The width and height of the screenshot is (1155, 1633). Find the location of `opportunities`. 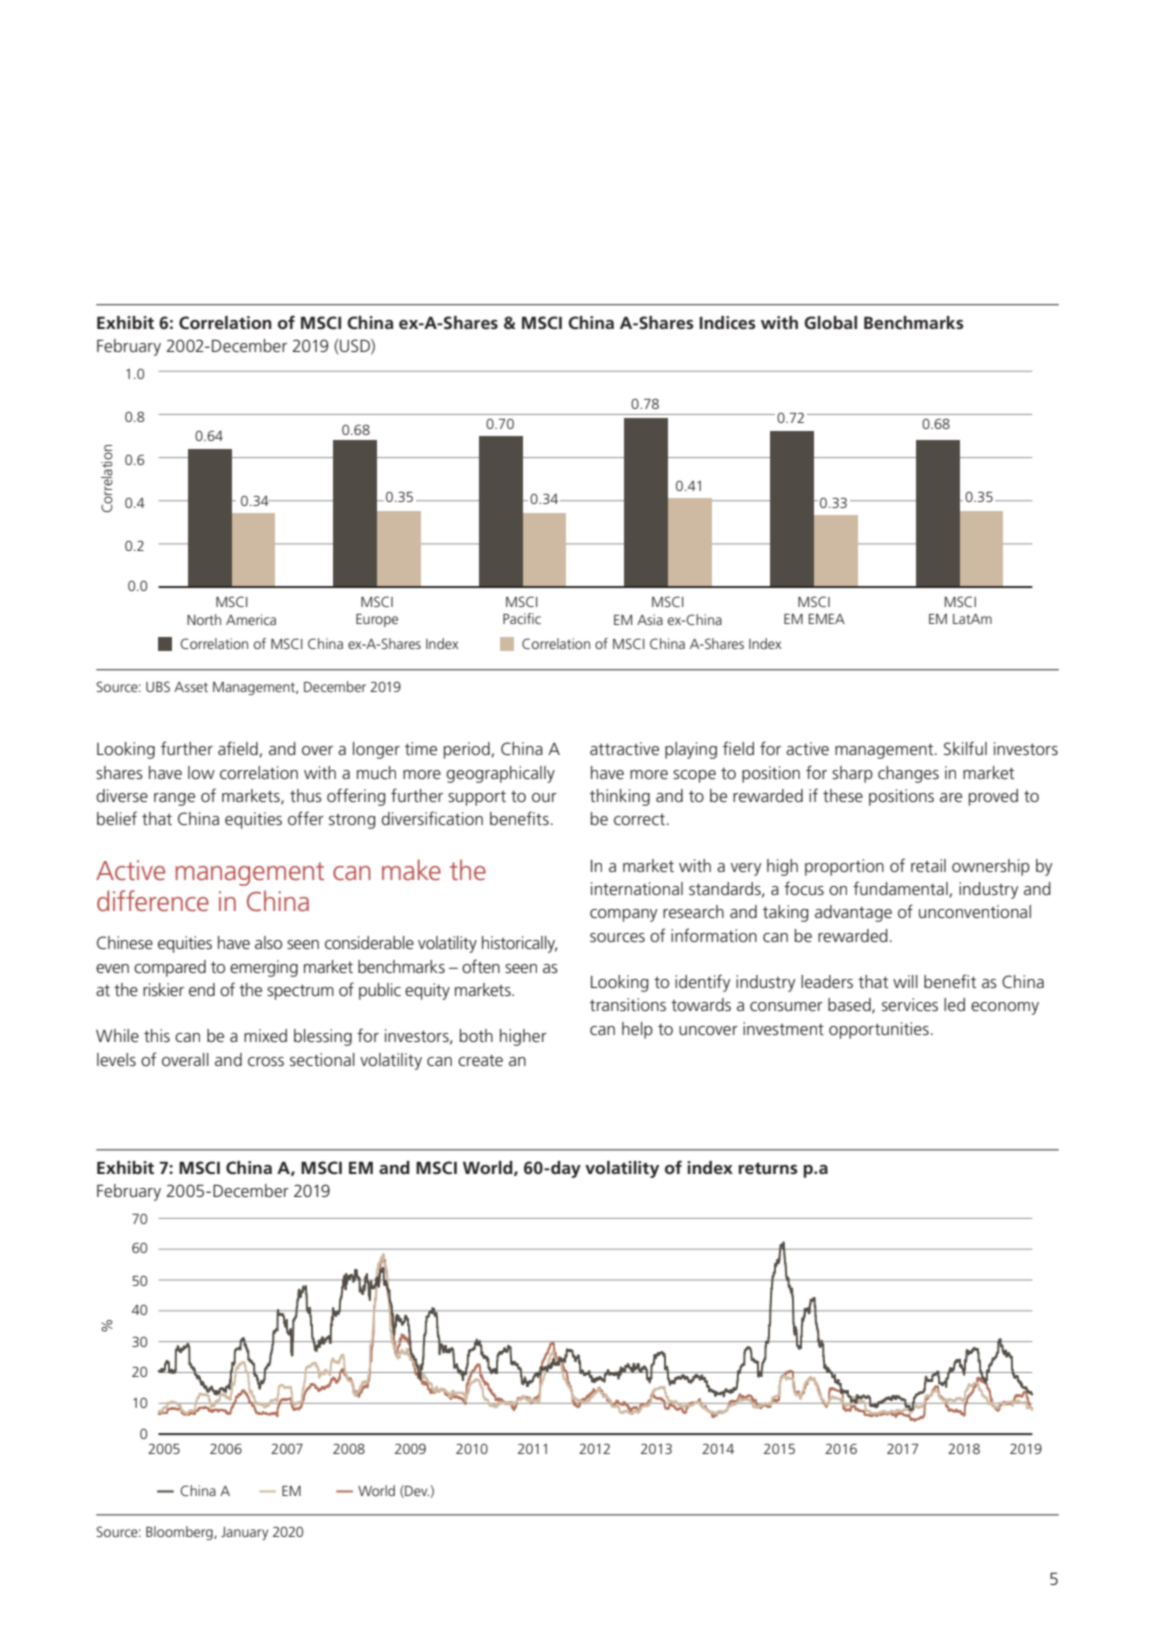

opportunities is located at coordinates (879, 1030).
